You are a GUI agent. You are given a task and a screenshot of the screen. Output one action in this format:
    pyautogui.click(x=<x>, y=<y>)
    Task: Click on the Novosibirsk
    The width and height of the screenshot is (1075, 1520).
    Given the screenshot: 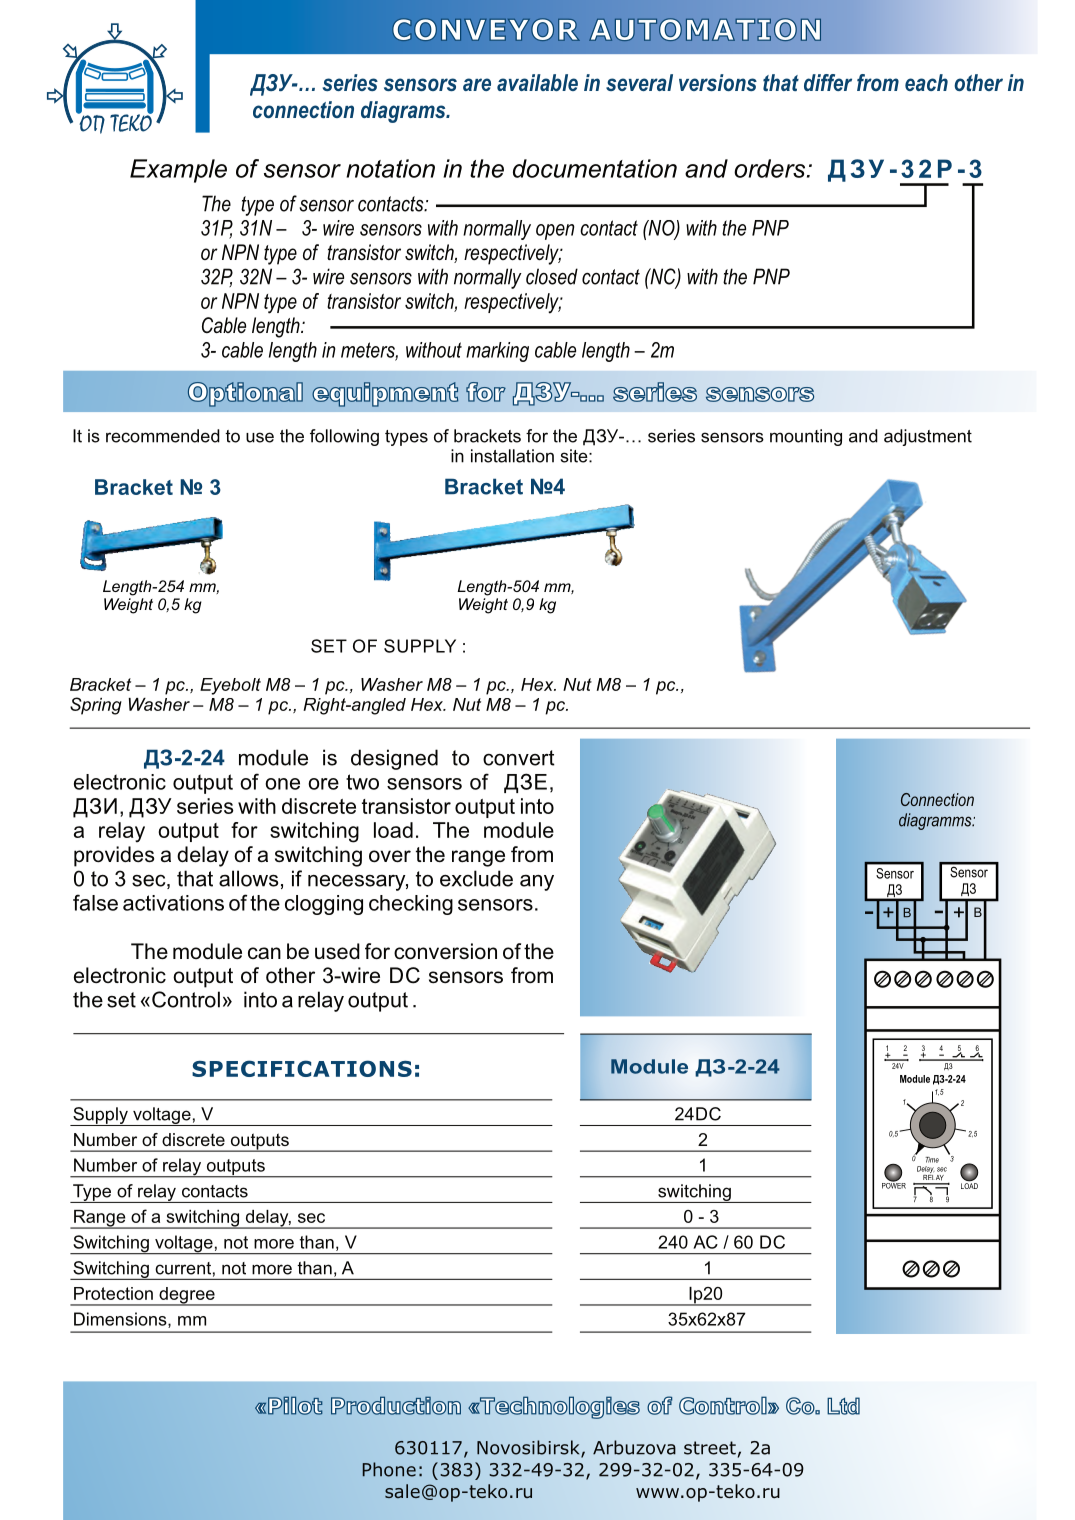 What is the action you would take?
    pyautogui.click(x=529, y=1448)
